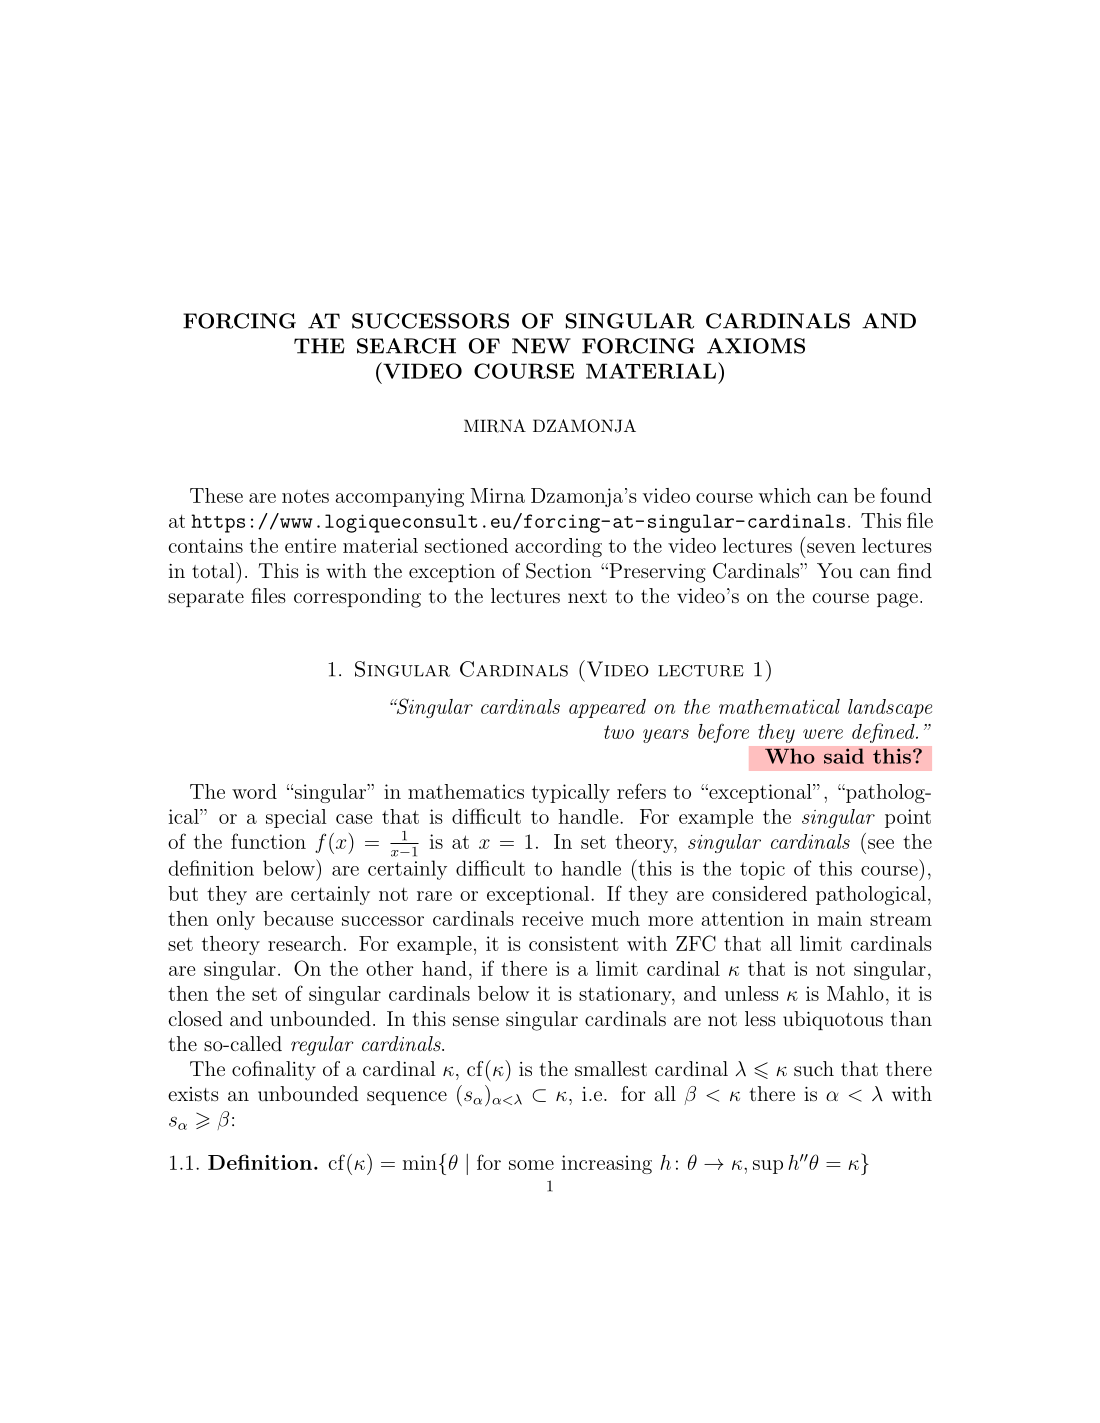 This page has height=1423, width=1100. I want to click on notes, so click(305, 496).
